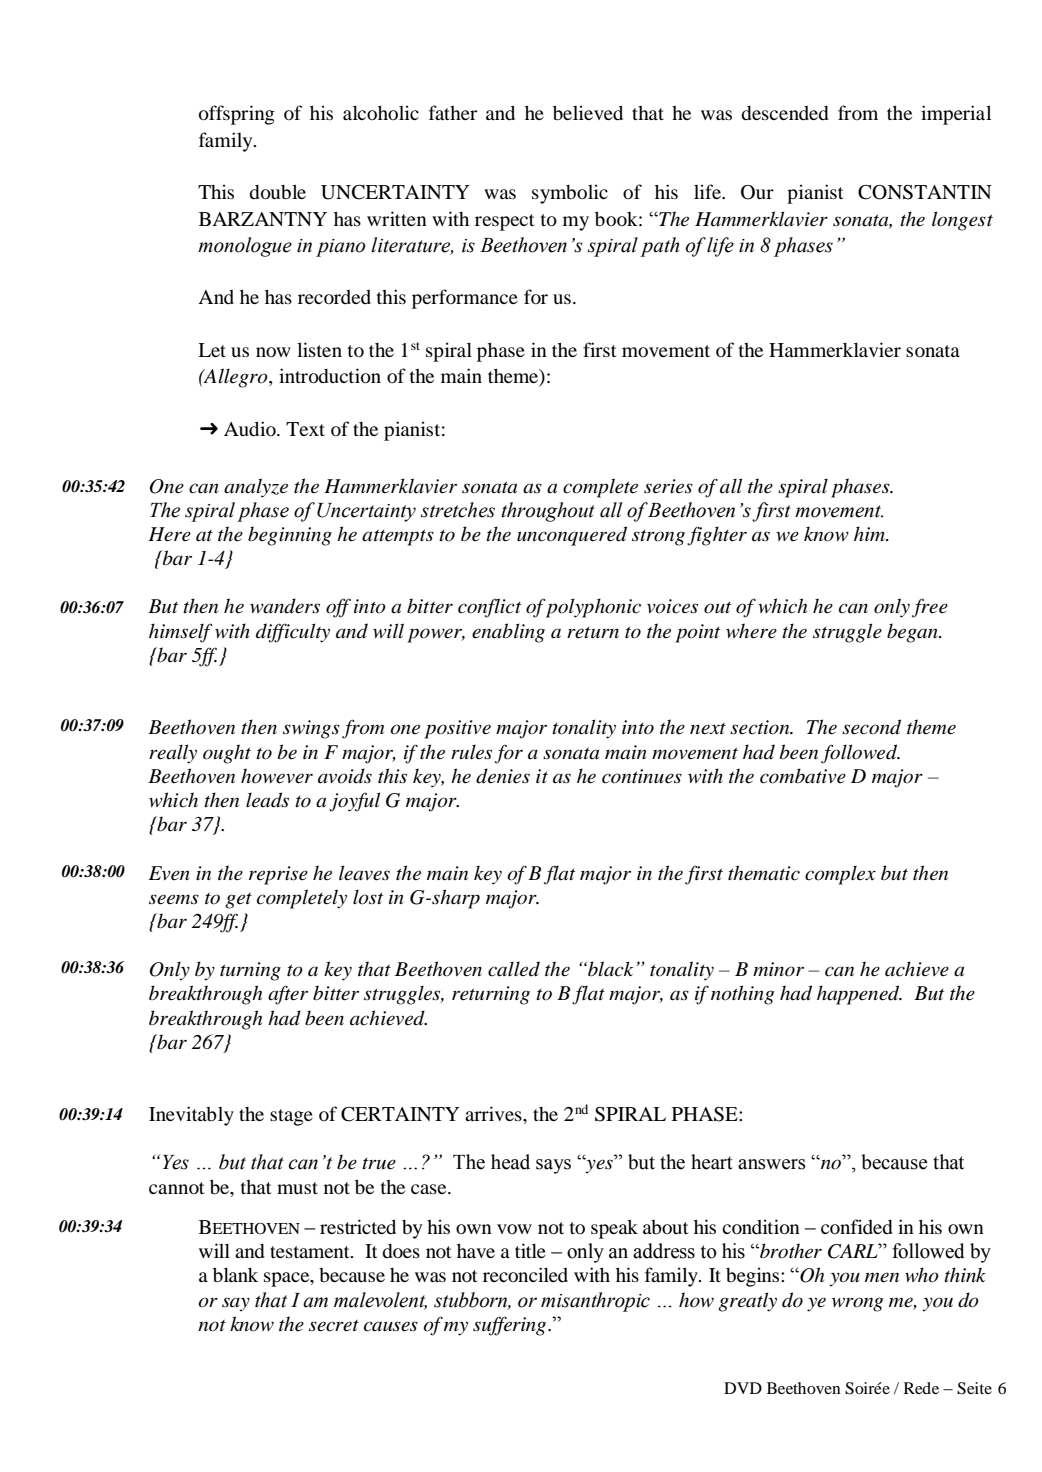  Describe the element at coordinates (595, 1302) in the screenshot. I see `misanthropic` at that location.
